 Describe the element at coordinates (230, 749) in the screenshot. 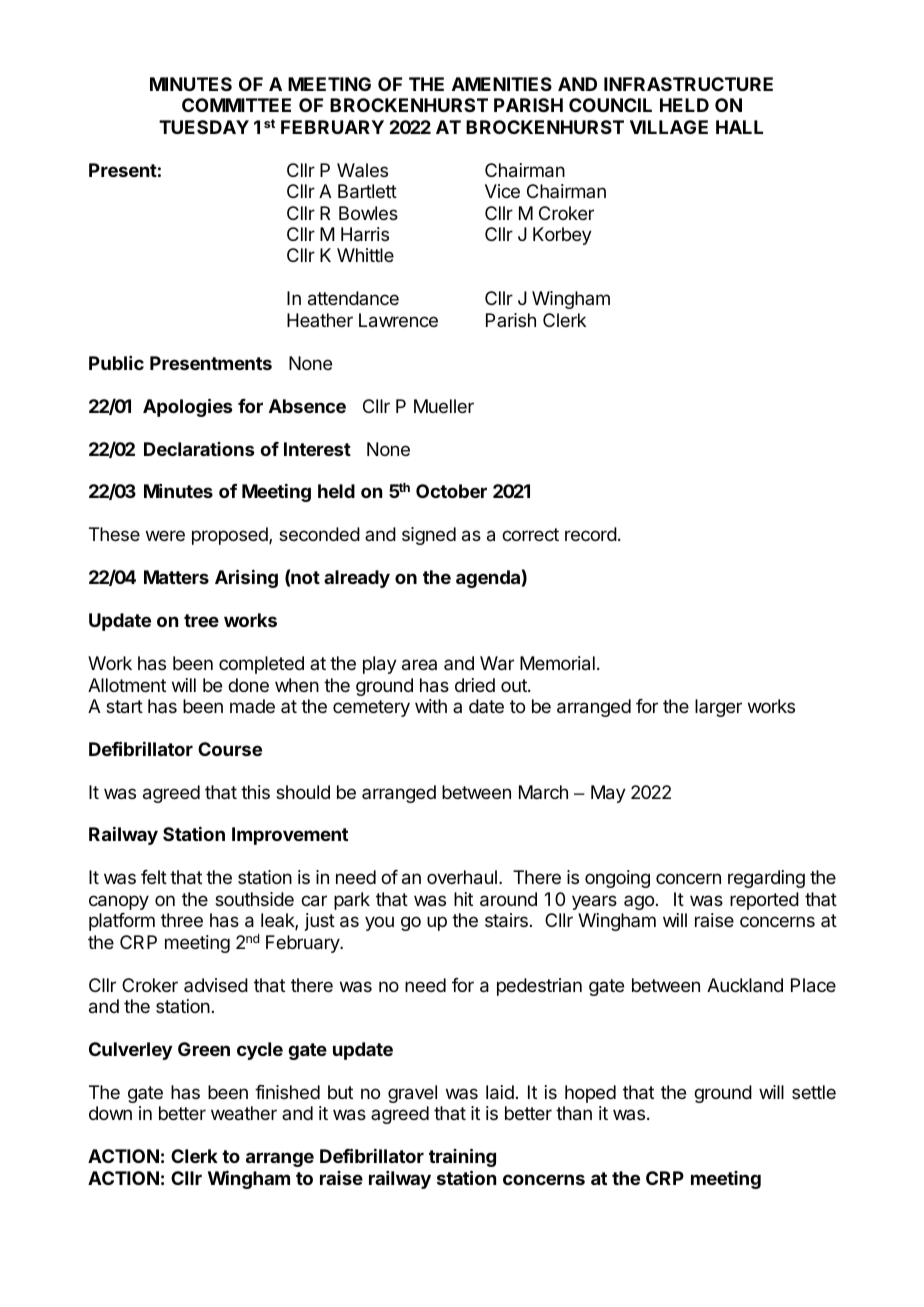

I see `Course` at that location.
